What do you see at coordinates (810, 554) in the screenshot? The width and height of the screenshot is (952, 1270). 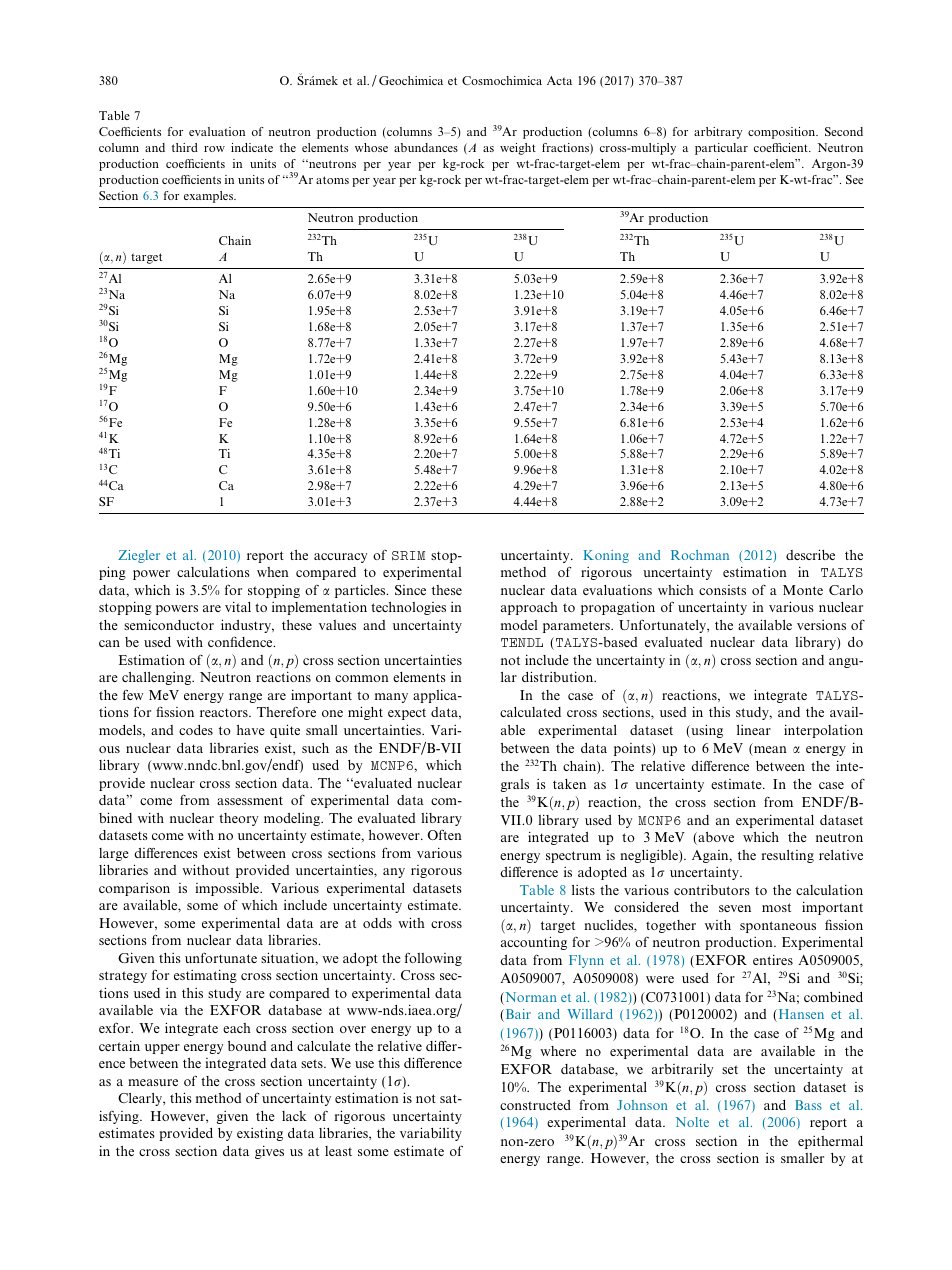 I see `describe` at bounding box center [810, 554].
